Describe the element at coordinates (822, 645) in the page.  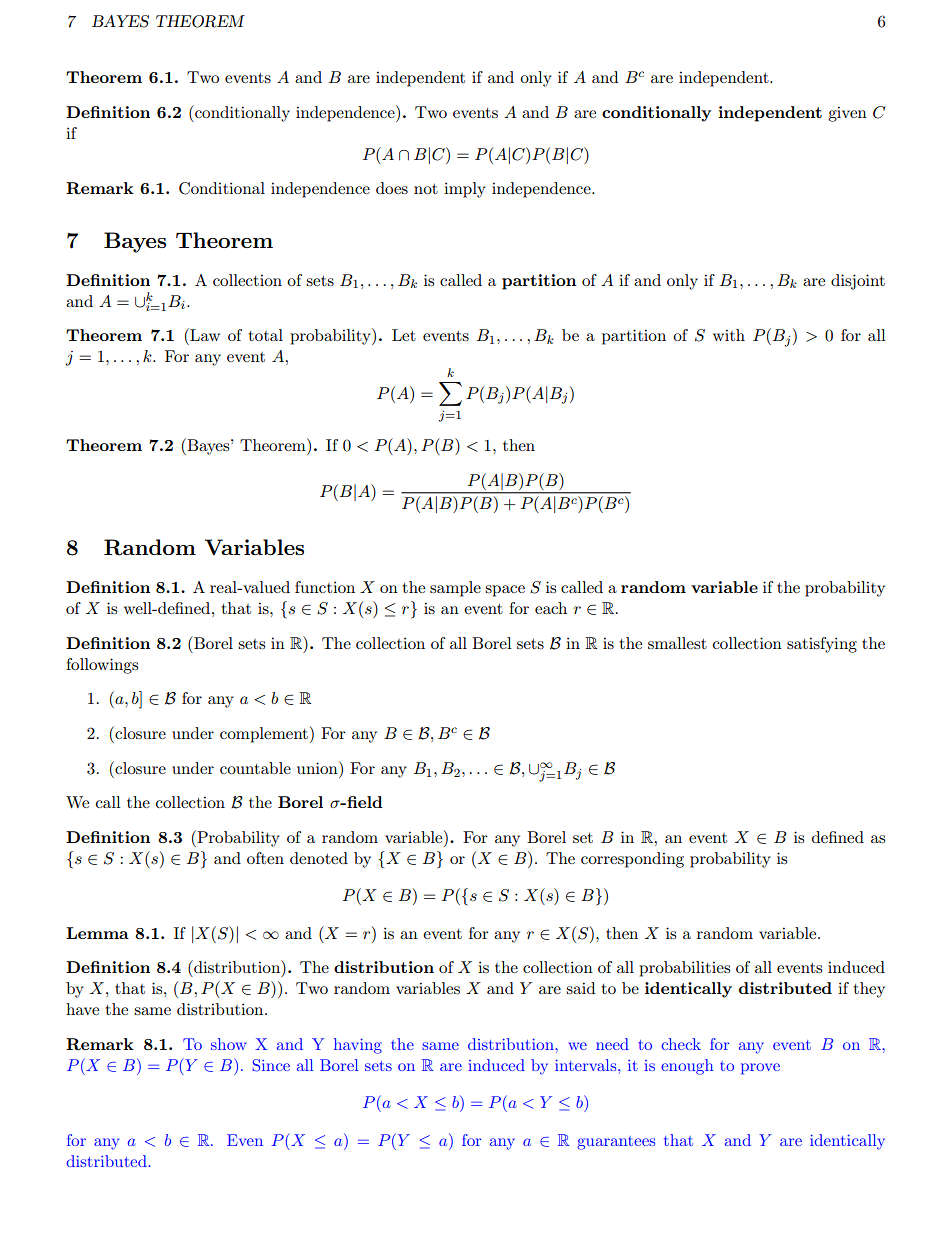
I see `satisfying` at that location.
